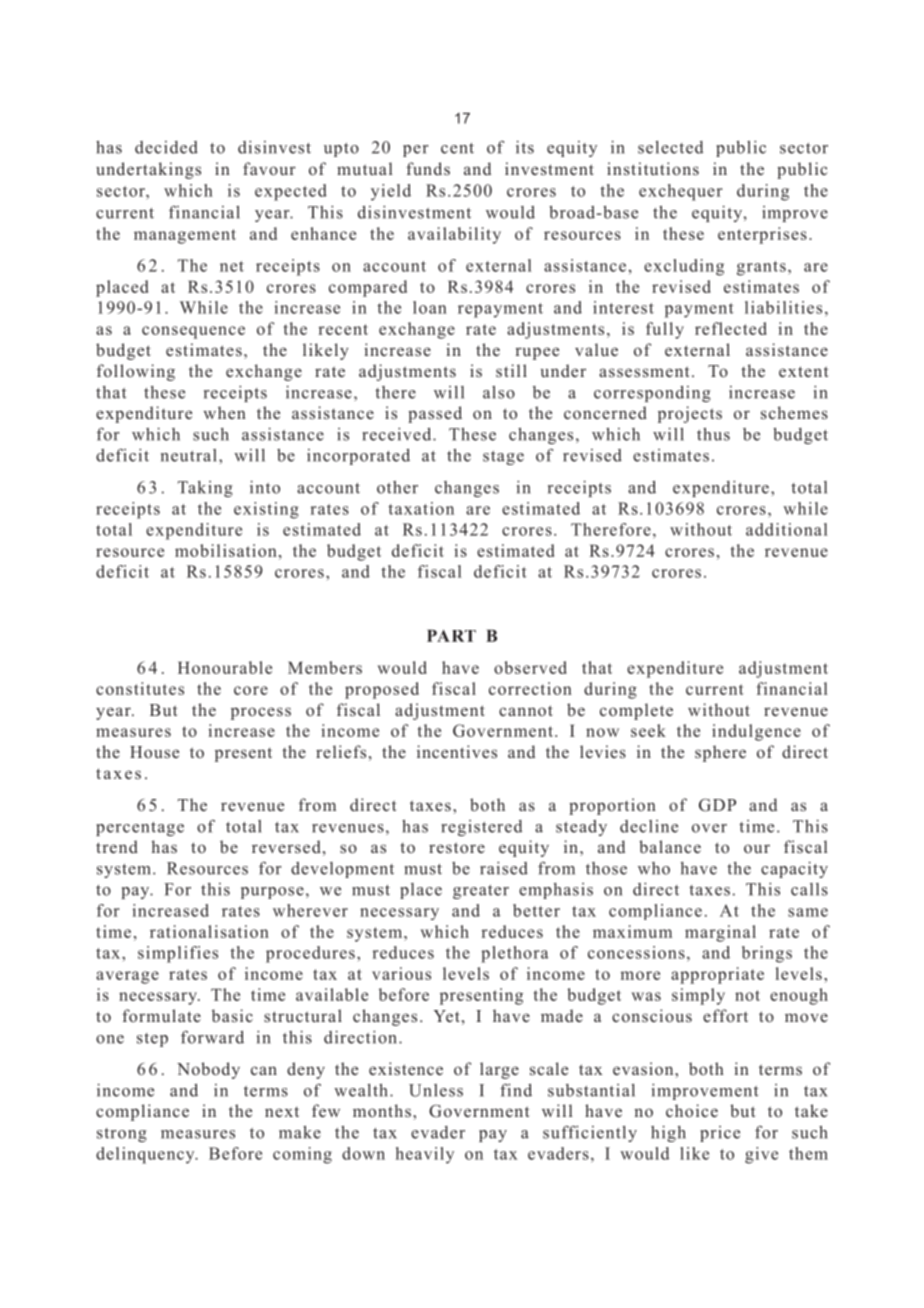  Describe the element at coordinates (225, 667) in the screenshot. I see `Honourable` at that location.
